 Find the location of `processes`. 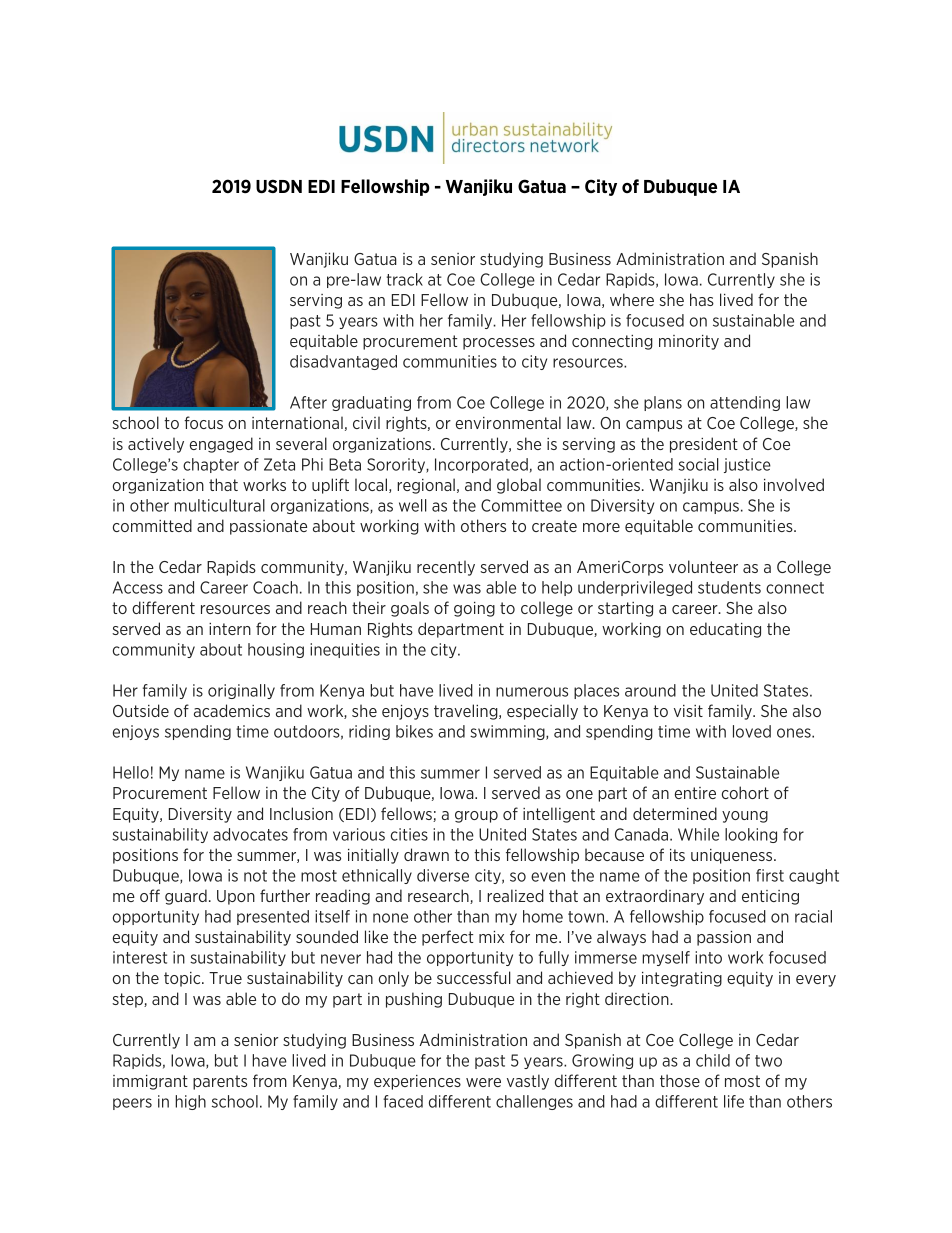

processes is located at coordinates (499, 344).
